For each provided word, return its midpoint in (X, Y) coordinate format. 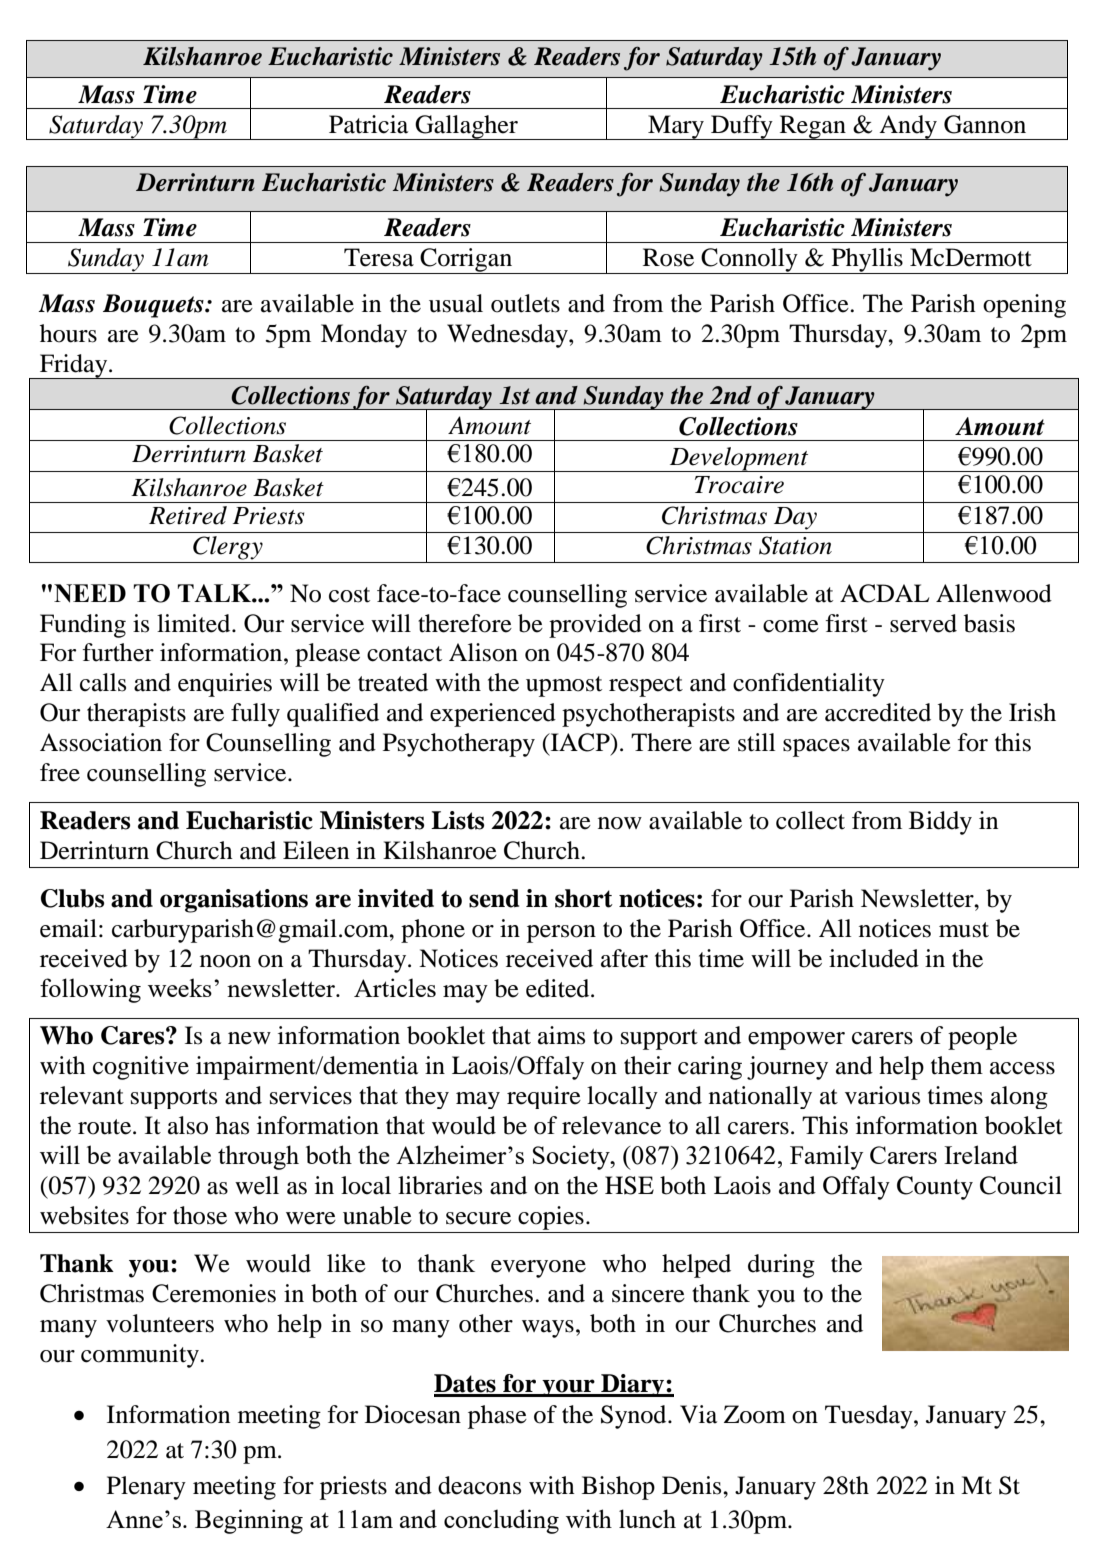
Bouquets (154, 306)
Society (572, 1157)
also (188, 1125)
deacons (479, 1485)
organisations (234, 901)
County (935, 1188)
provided (595, 626)
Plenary (146, 1488)
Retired (188, 515)
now (620, 823)
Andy (908, 127)
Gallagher (466, 127)
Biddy (940, 823)
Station (795, 545)
